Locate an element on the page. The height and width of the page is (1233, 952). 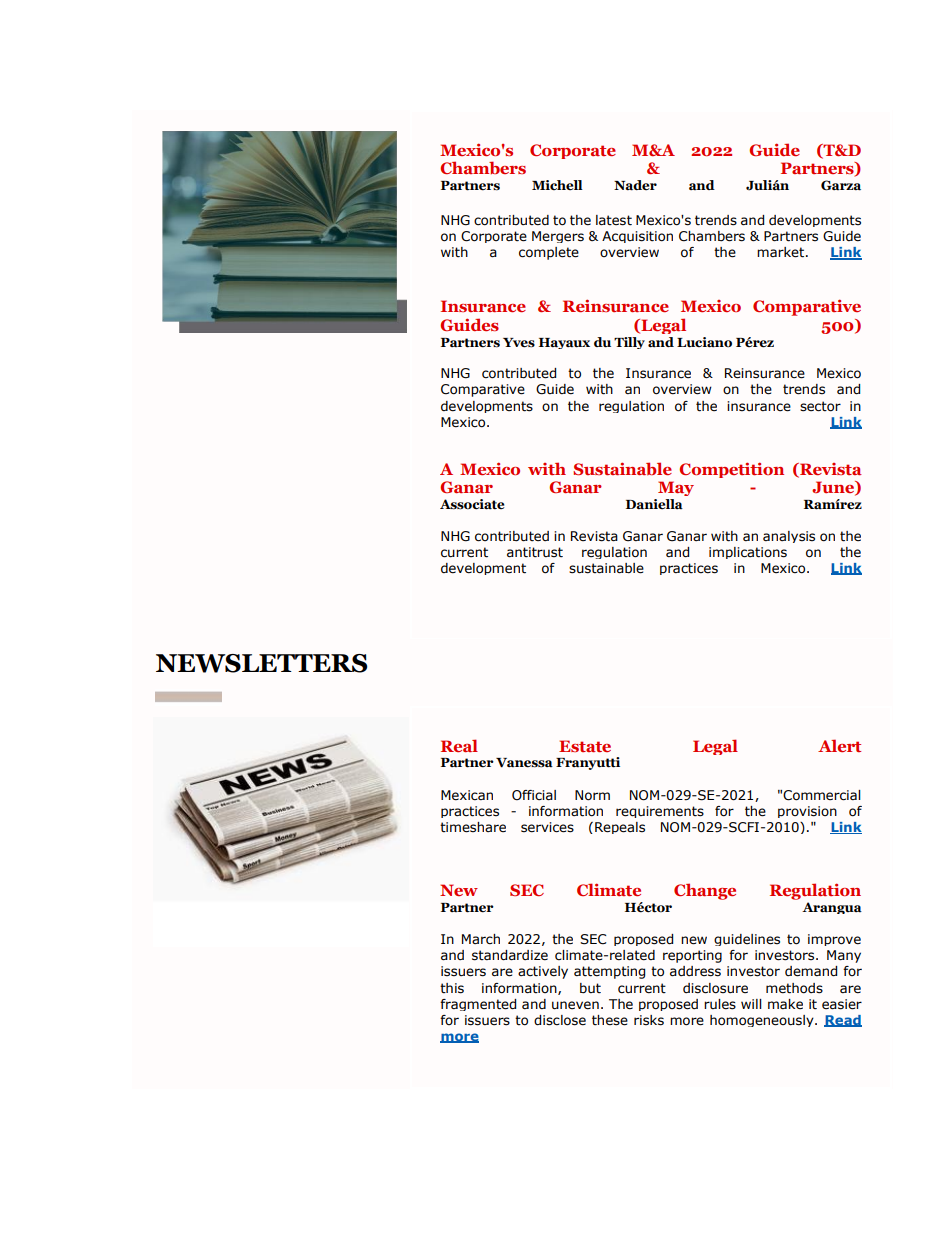
complete is located at coordinates (549, 253).
